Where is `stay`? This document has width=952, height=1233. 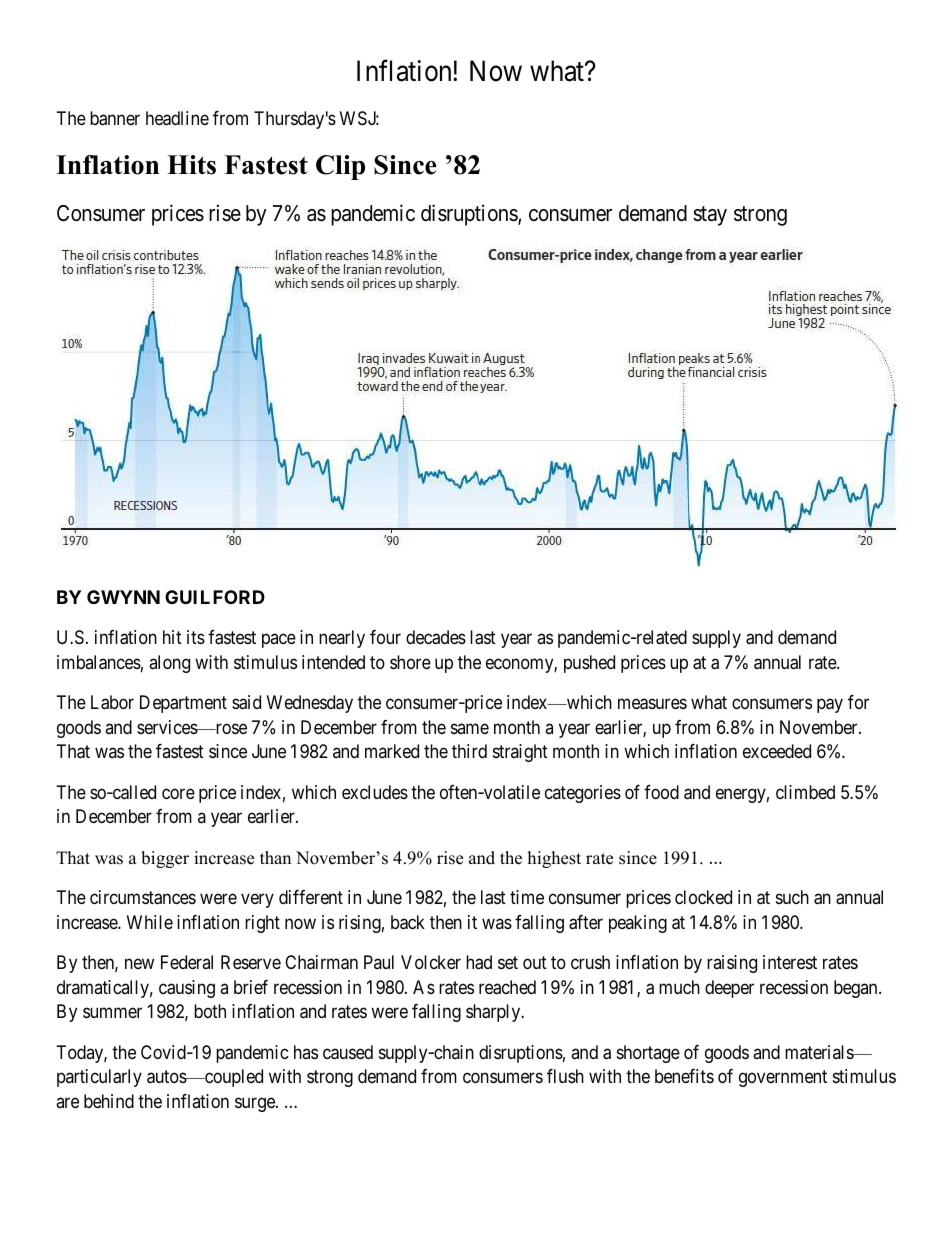 stay is located at coordinates (710, 216).
